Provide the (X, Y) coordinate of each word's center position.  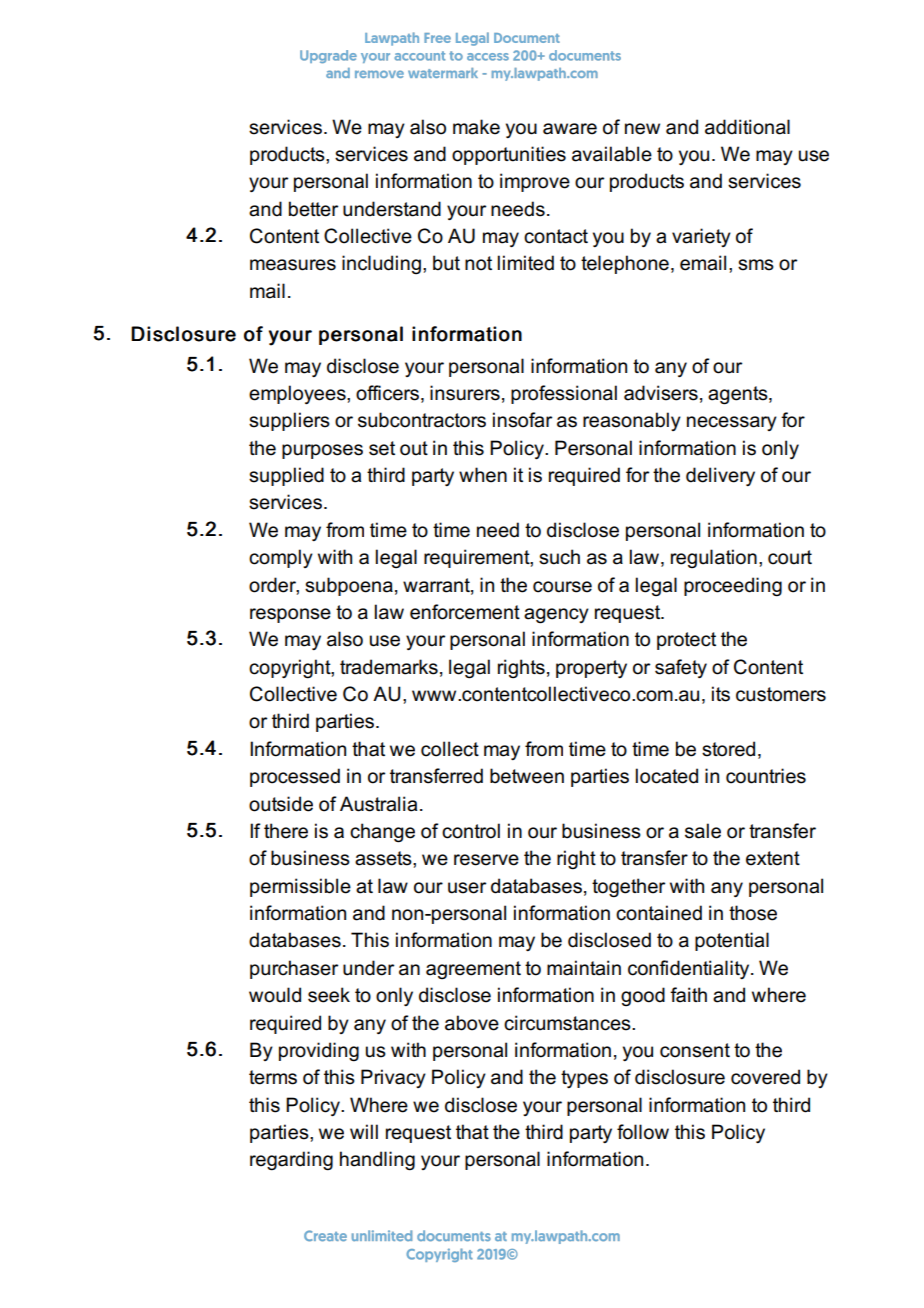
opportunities (509, 155)
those (753, 913)
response (290, 615)
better (313, 209)
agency (556, 616)
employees (298, 394)
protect (686, 641)
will (364, 1131)
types (584, 1079)
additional (747, 127)
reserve (486, 860)
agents (739, 395)
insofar (522, 420)
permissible (300, 887)
